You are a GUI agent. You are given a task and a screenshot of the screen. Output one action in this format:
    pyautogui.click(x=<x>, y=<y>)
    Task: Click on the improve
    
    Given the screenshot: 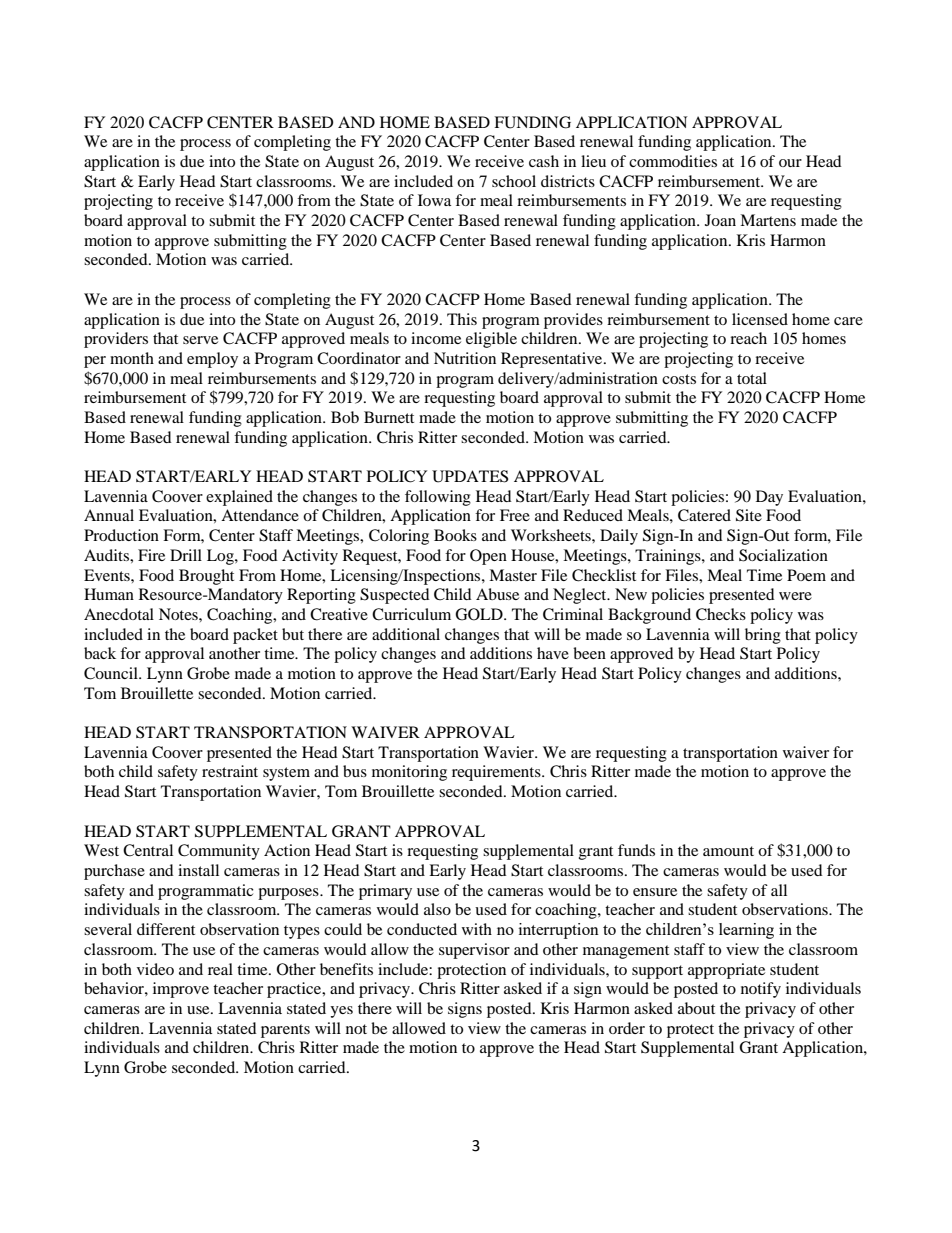 What is the action you would take?
    pyautogui.click(x=181, y=990)
